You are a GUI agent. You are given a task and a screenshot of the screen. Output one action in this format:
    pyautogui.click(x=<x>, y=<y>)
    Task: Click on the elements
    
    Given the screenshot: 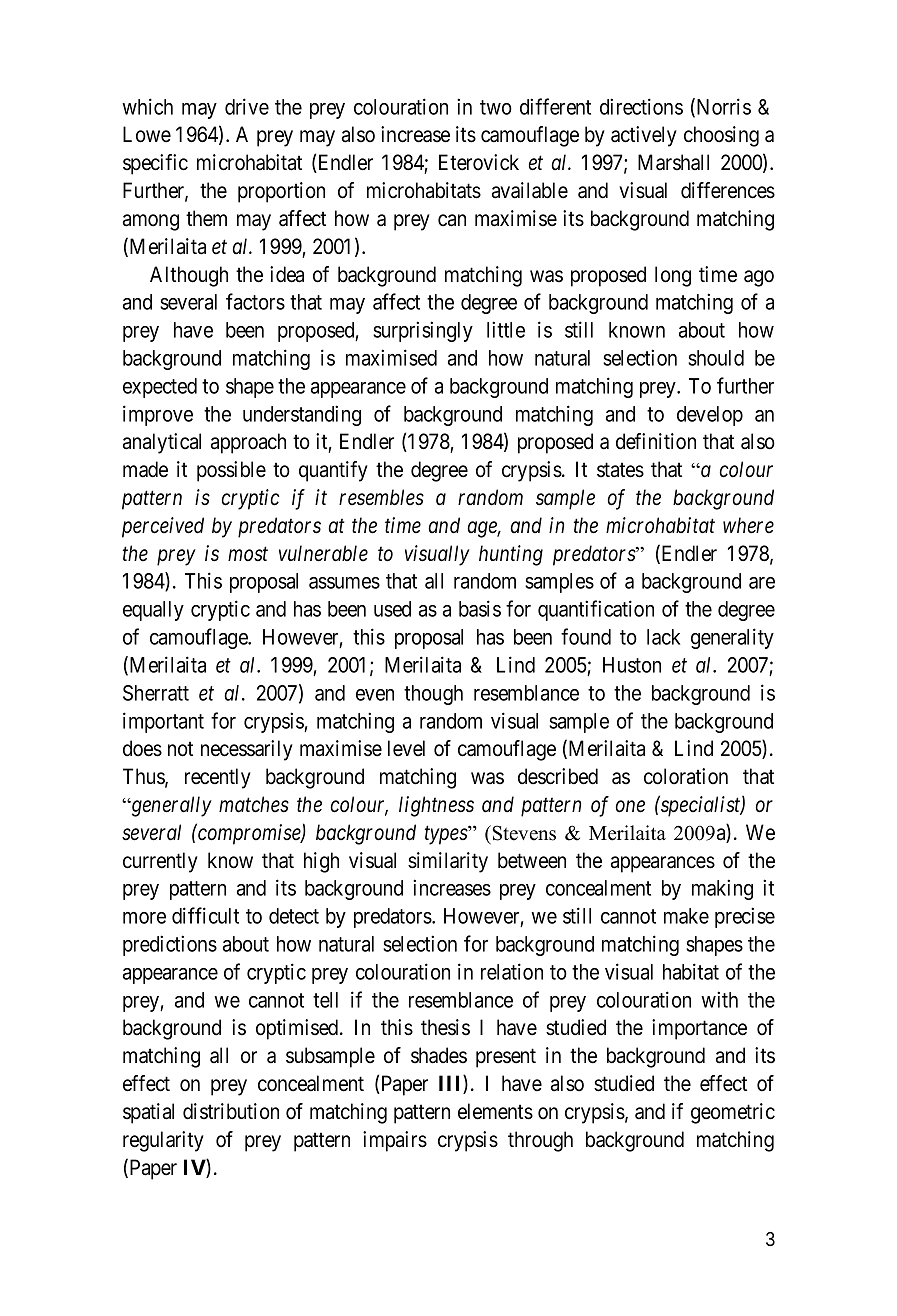 What is the action you would take?
    pyautogui.click(x=495, y=1111)
